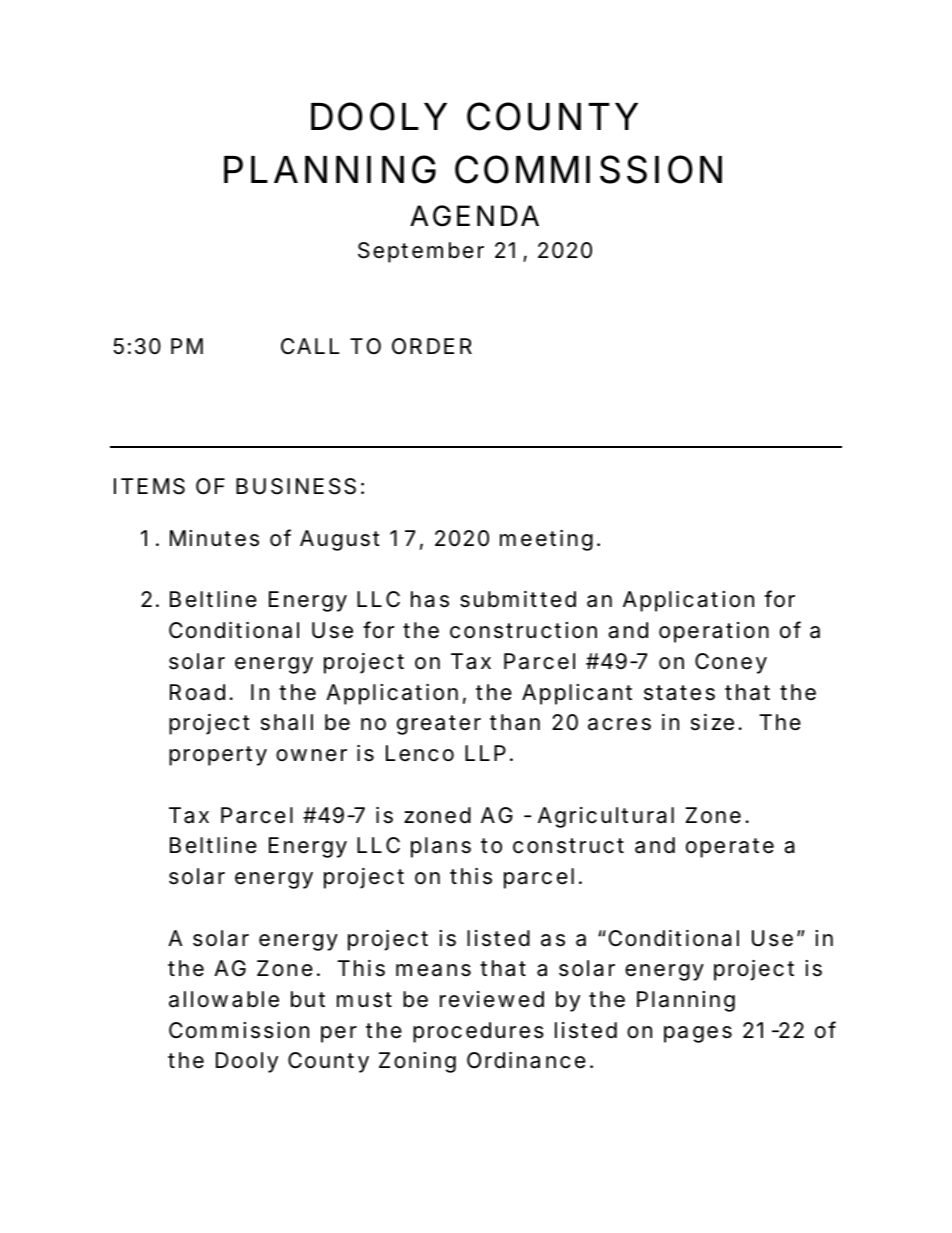  What do you see at coordinates (310, 346) in the screenshot?
I see `CALL` at bounding box center [310, 346].
